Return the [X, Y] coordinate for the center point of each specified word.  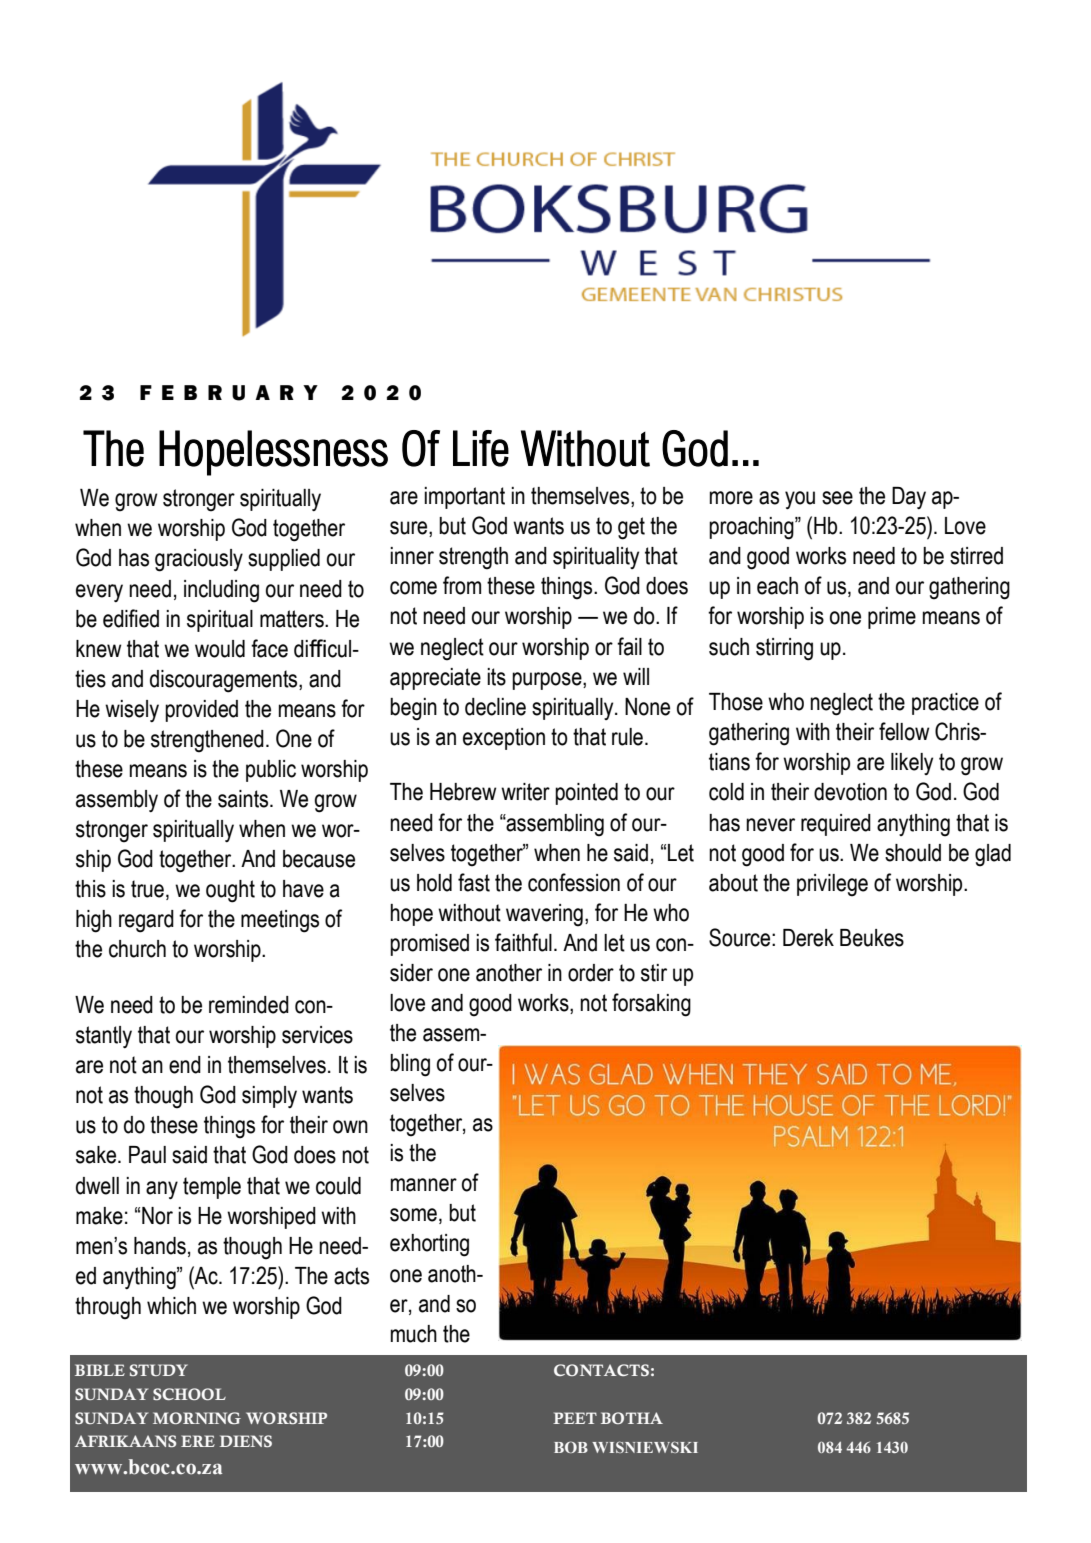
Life [481, 448]
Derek [808, 938]
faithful [523, 942]
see [837, 498]
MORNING [197, 1418]
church [137, 949]
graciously [199, 560]
